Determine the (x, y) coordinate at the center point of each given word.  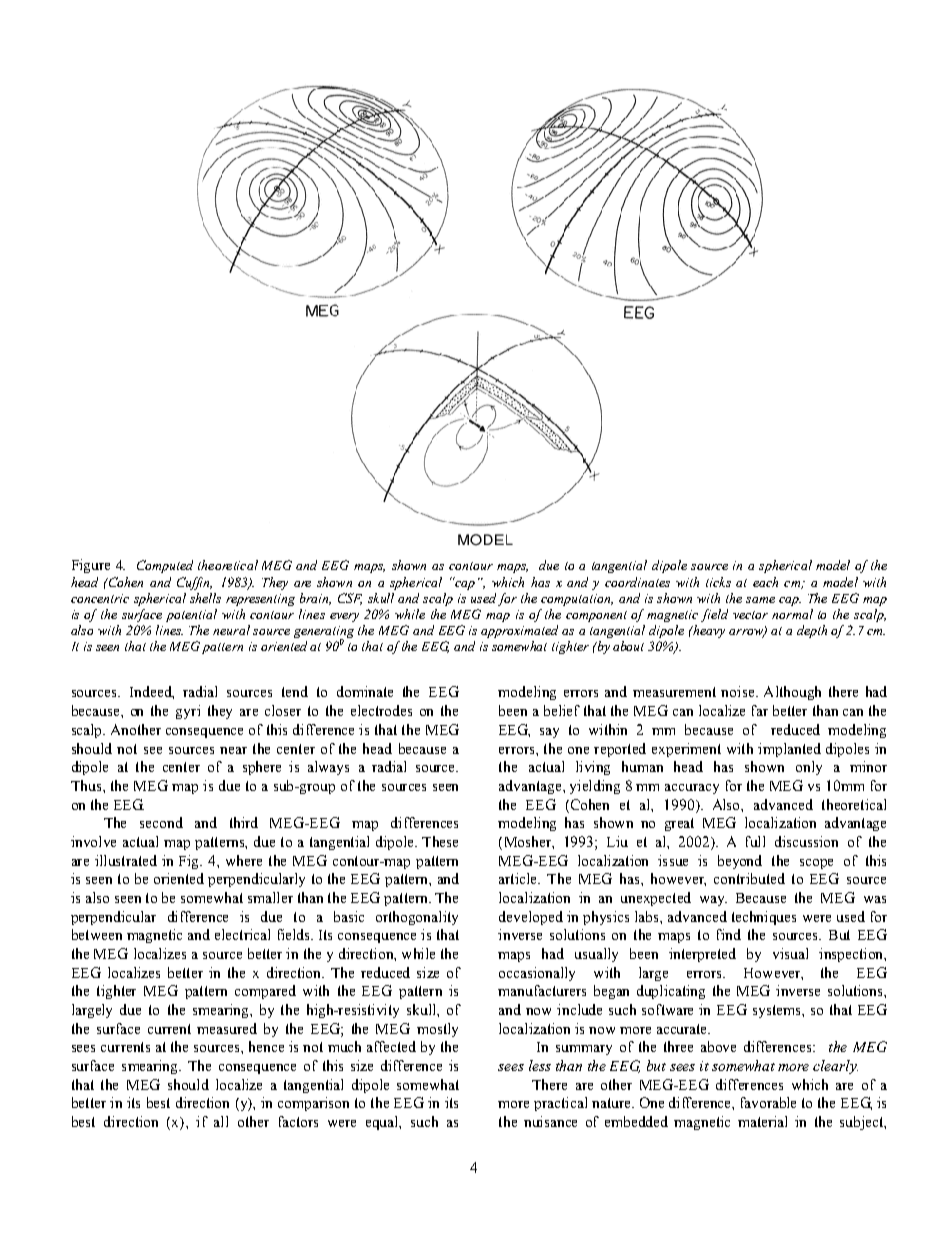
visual (790, 953)
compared (265, 992)
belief (562, 710)
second (161, 822)
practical (560, 1104)
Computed (165, 566)
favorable (768, 1102)
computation (577, 600)
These (440, 841)
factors (298, 1121)
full (755, 841)
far (760, 710)
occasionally (537, 974)
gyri (188, 712)
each (765, 582)
